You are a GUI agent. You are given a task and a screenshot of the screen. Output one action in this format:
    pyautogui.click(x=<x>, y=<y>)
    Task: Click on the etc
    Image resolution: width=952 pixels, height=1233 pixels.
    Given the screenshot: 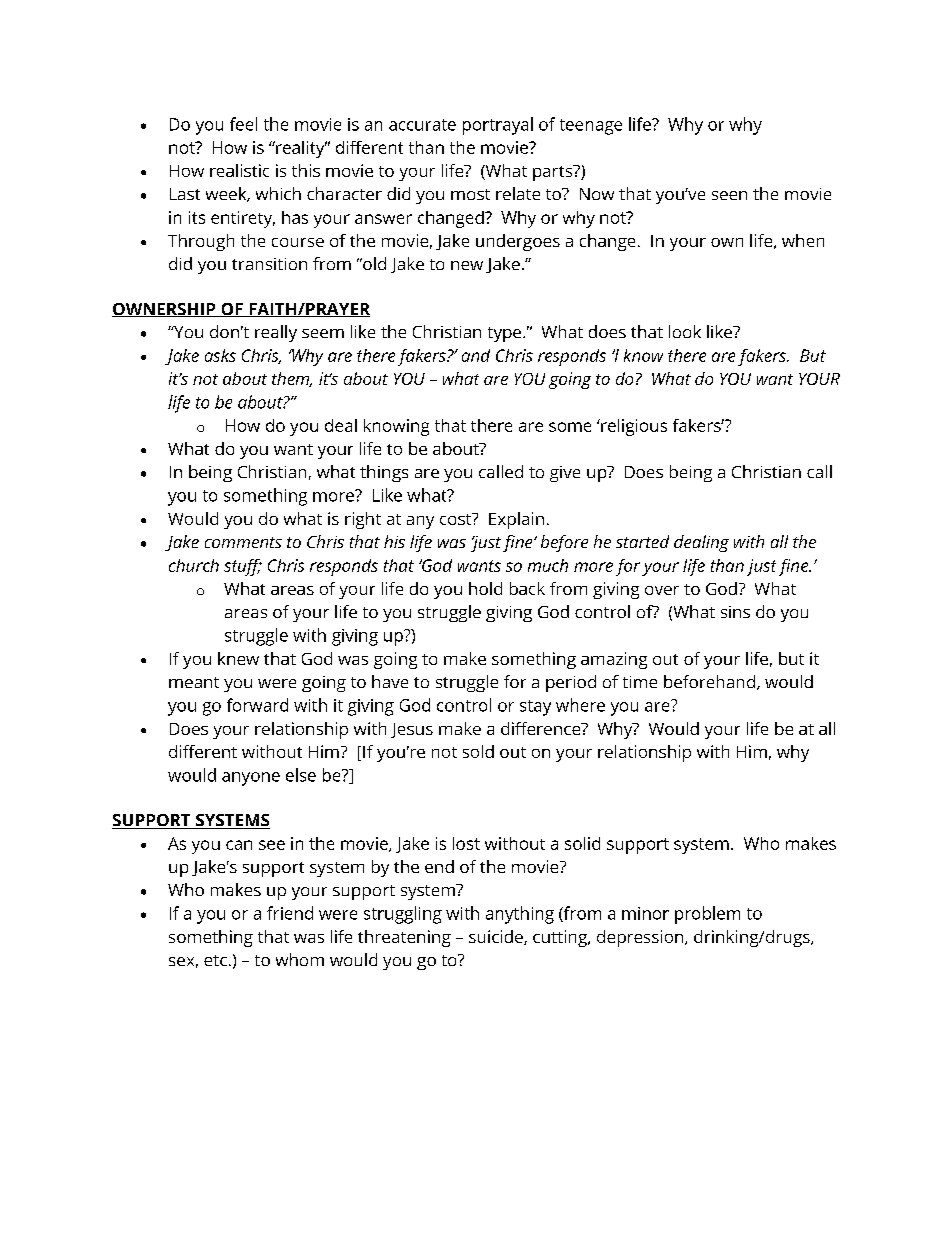 What is the action you would take?
    pyautogui.click(x=215, y=960)
